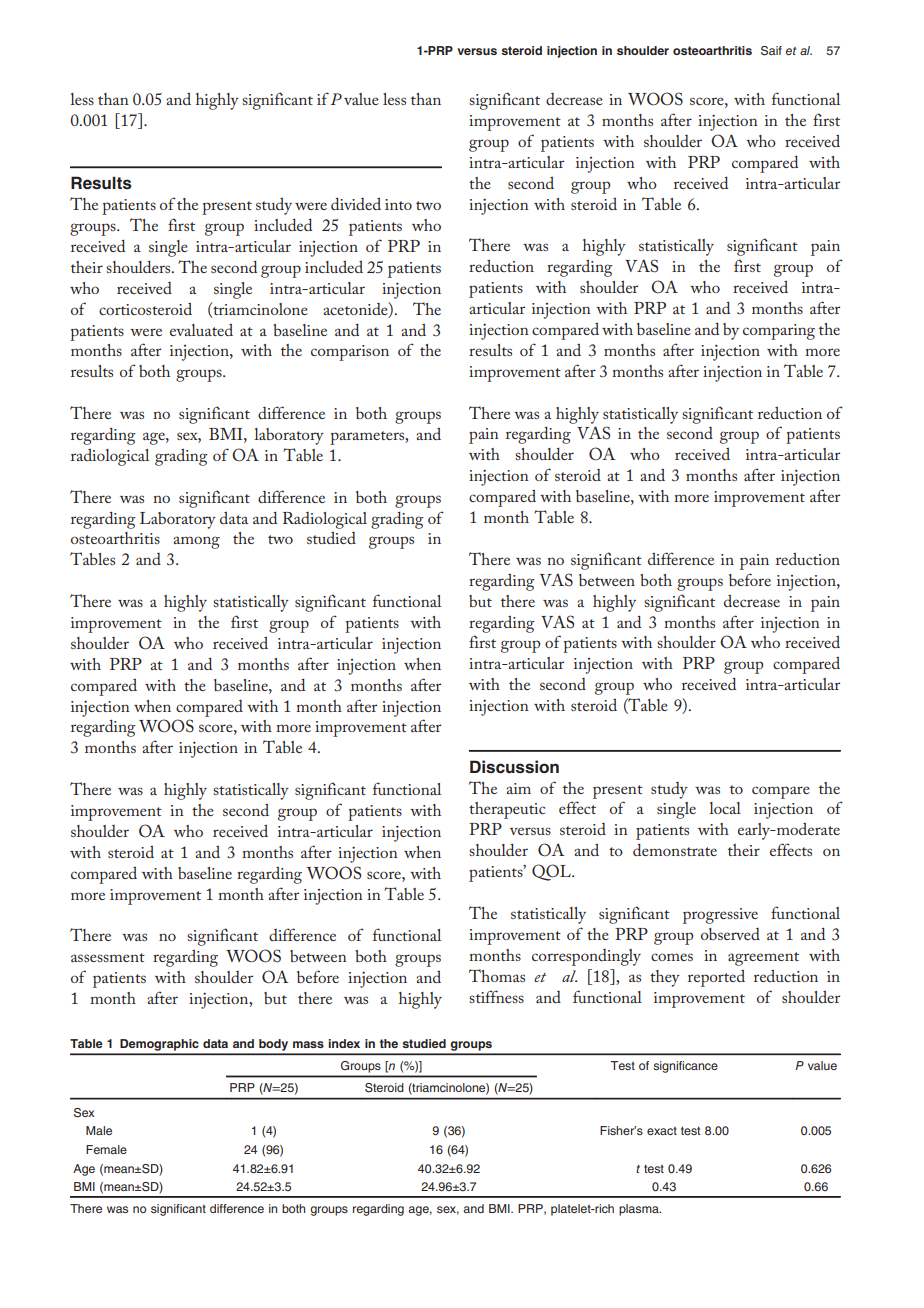  I want to click on into, so click(398, 204).
